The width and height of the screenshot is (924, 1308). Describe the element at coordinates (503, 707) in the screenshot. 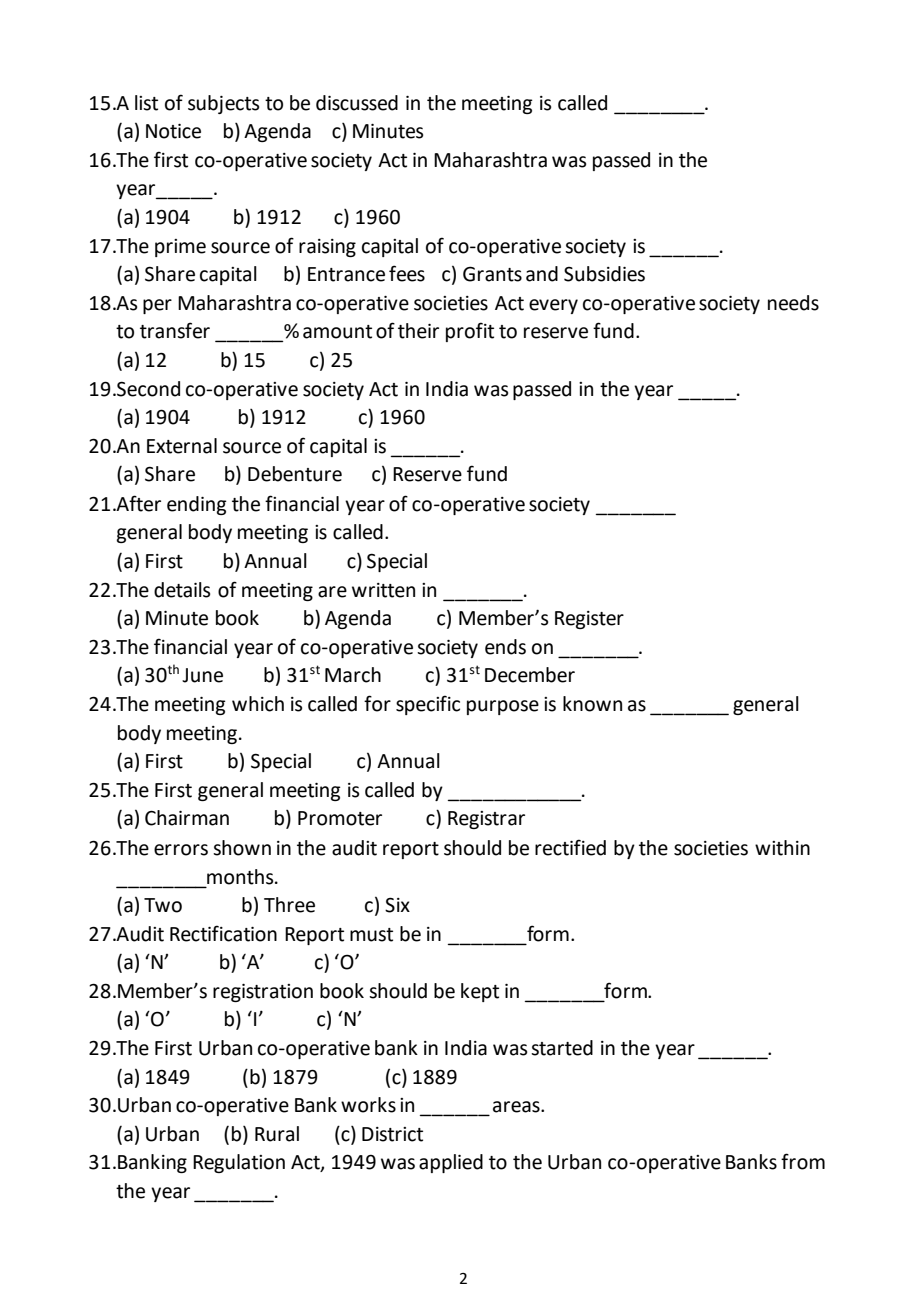

I see `purpose` at that location.
